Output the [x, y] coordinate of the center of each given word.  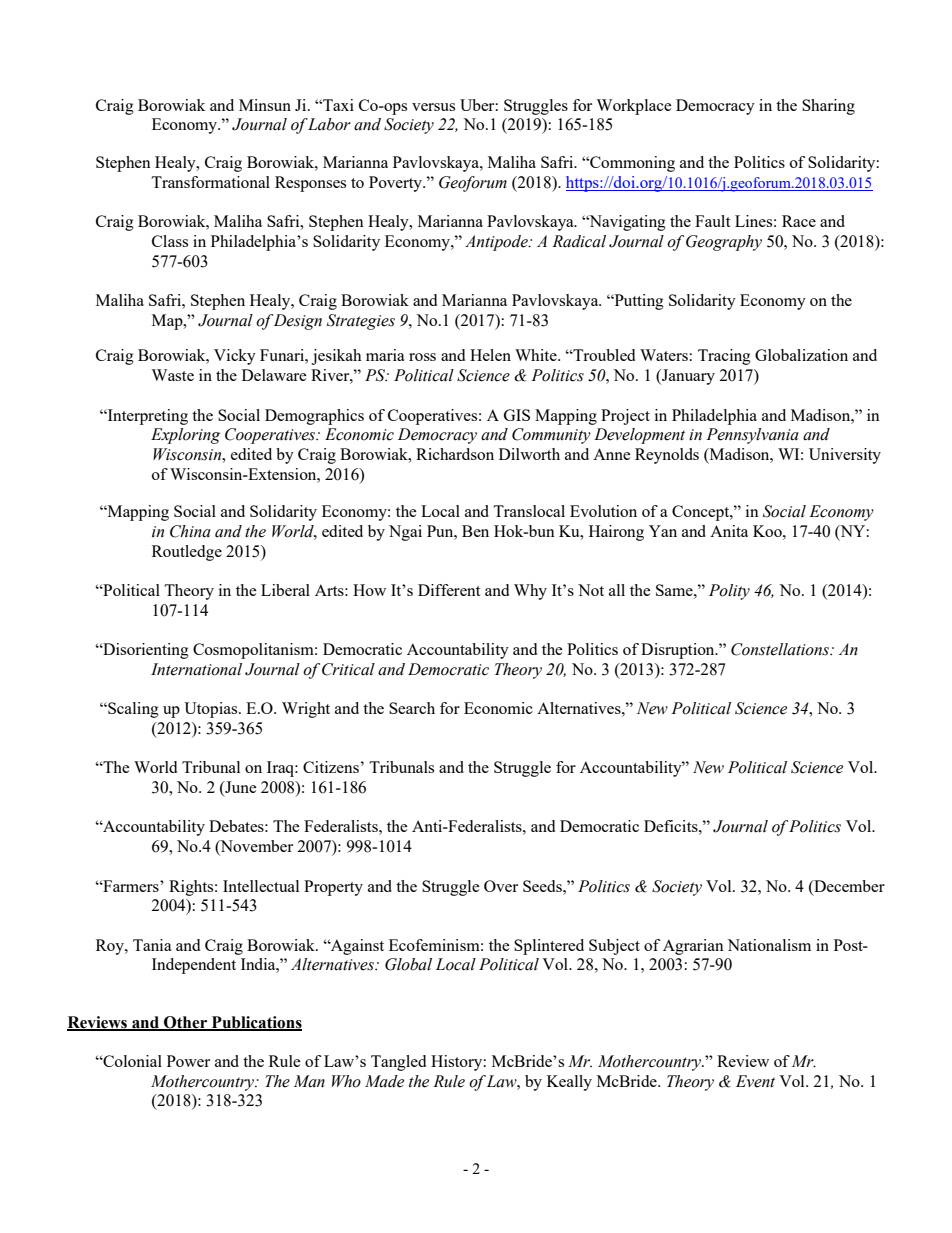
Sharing [828, 107]
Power [188, 1061]
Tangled [398, 1063]
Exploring [185, 436]
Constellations [781, 649]
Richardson [455, 454]
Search [412, 708]
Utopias [212, 710]
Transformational [210, 182]
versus [433, 107]
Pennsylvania [752, 436]
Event [755, 1081]
